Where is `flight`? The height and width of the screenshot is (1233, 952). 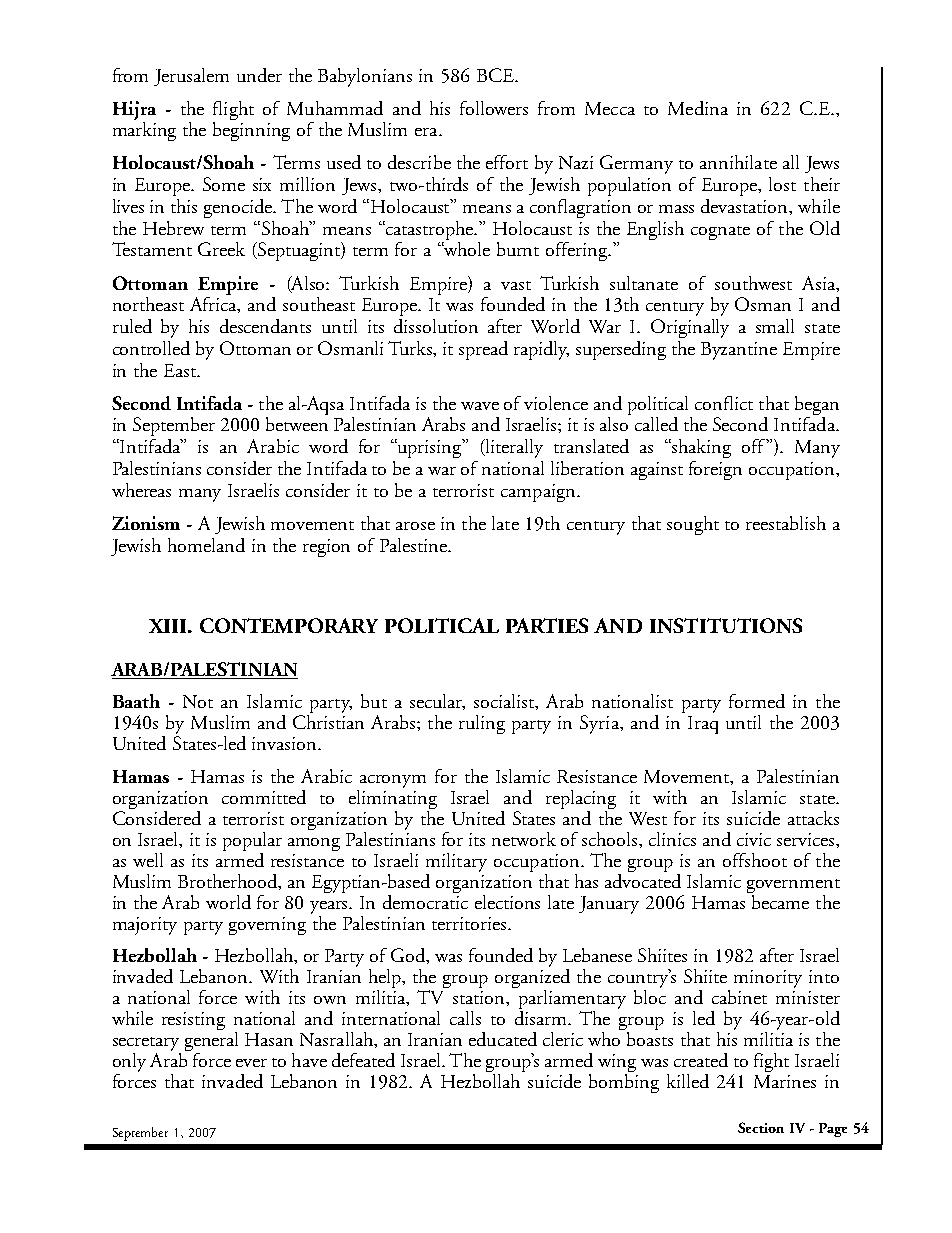 flight is located at coordinates (233, 110).
